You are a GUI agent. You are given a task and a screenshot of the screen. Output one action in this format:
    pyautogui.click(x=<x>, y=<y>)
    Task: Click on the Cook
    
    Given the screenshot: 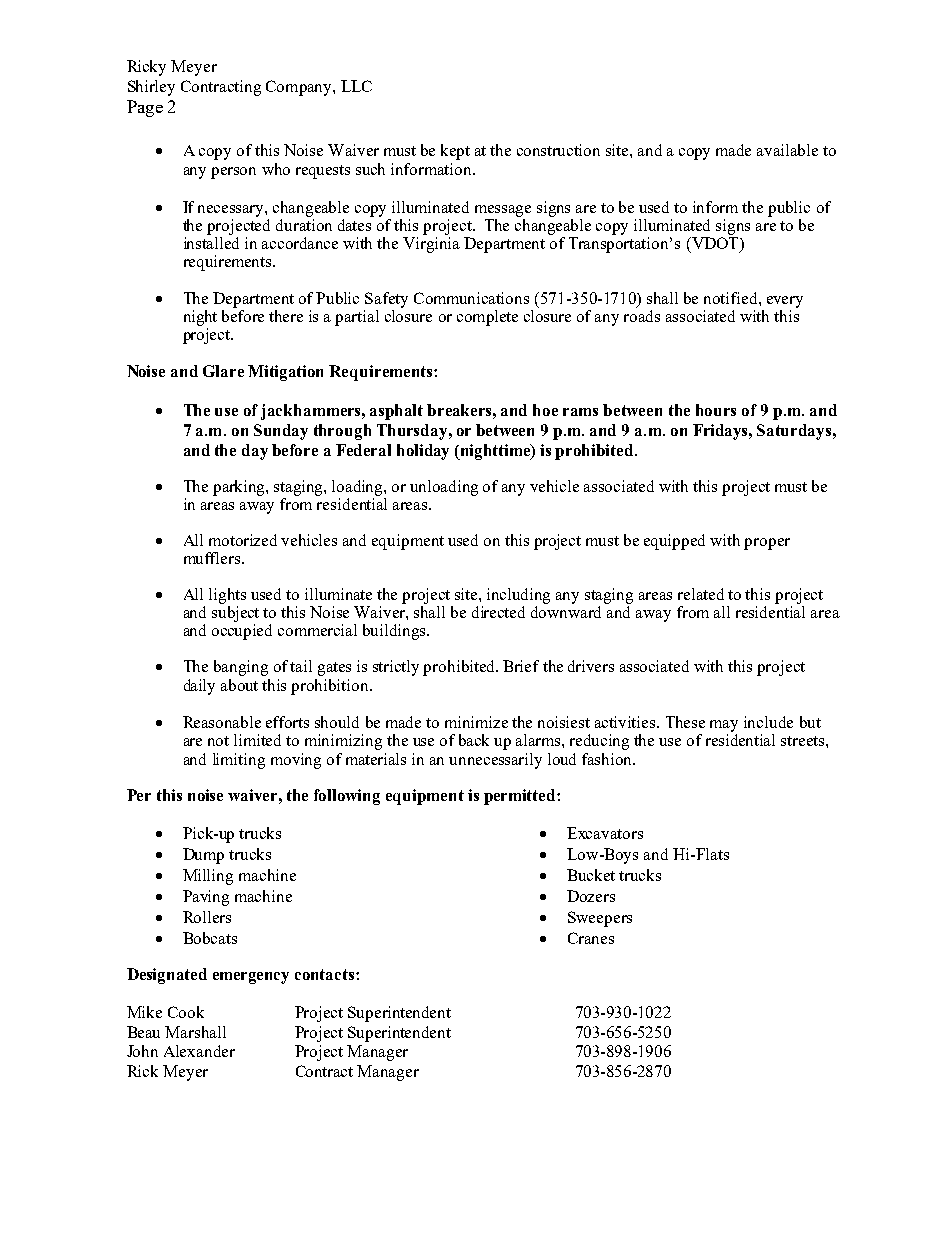 What is the action you would take?
    pyautogui.click(x=186, y=1012)
